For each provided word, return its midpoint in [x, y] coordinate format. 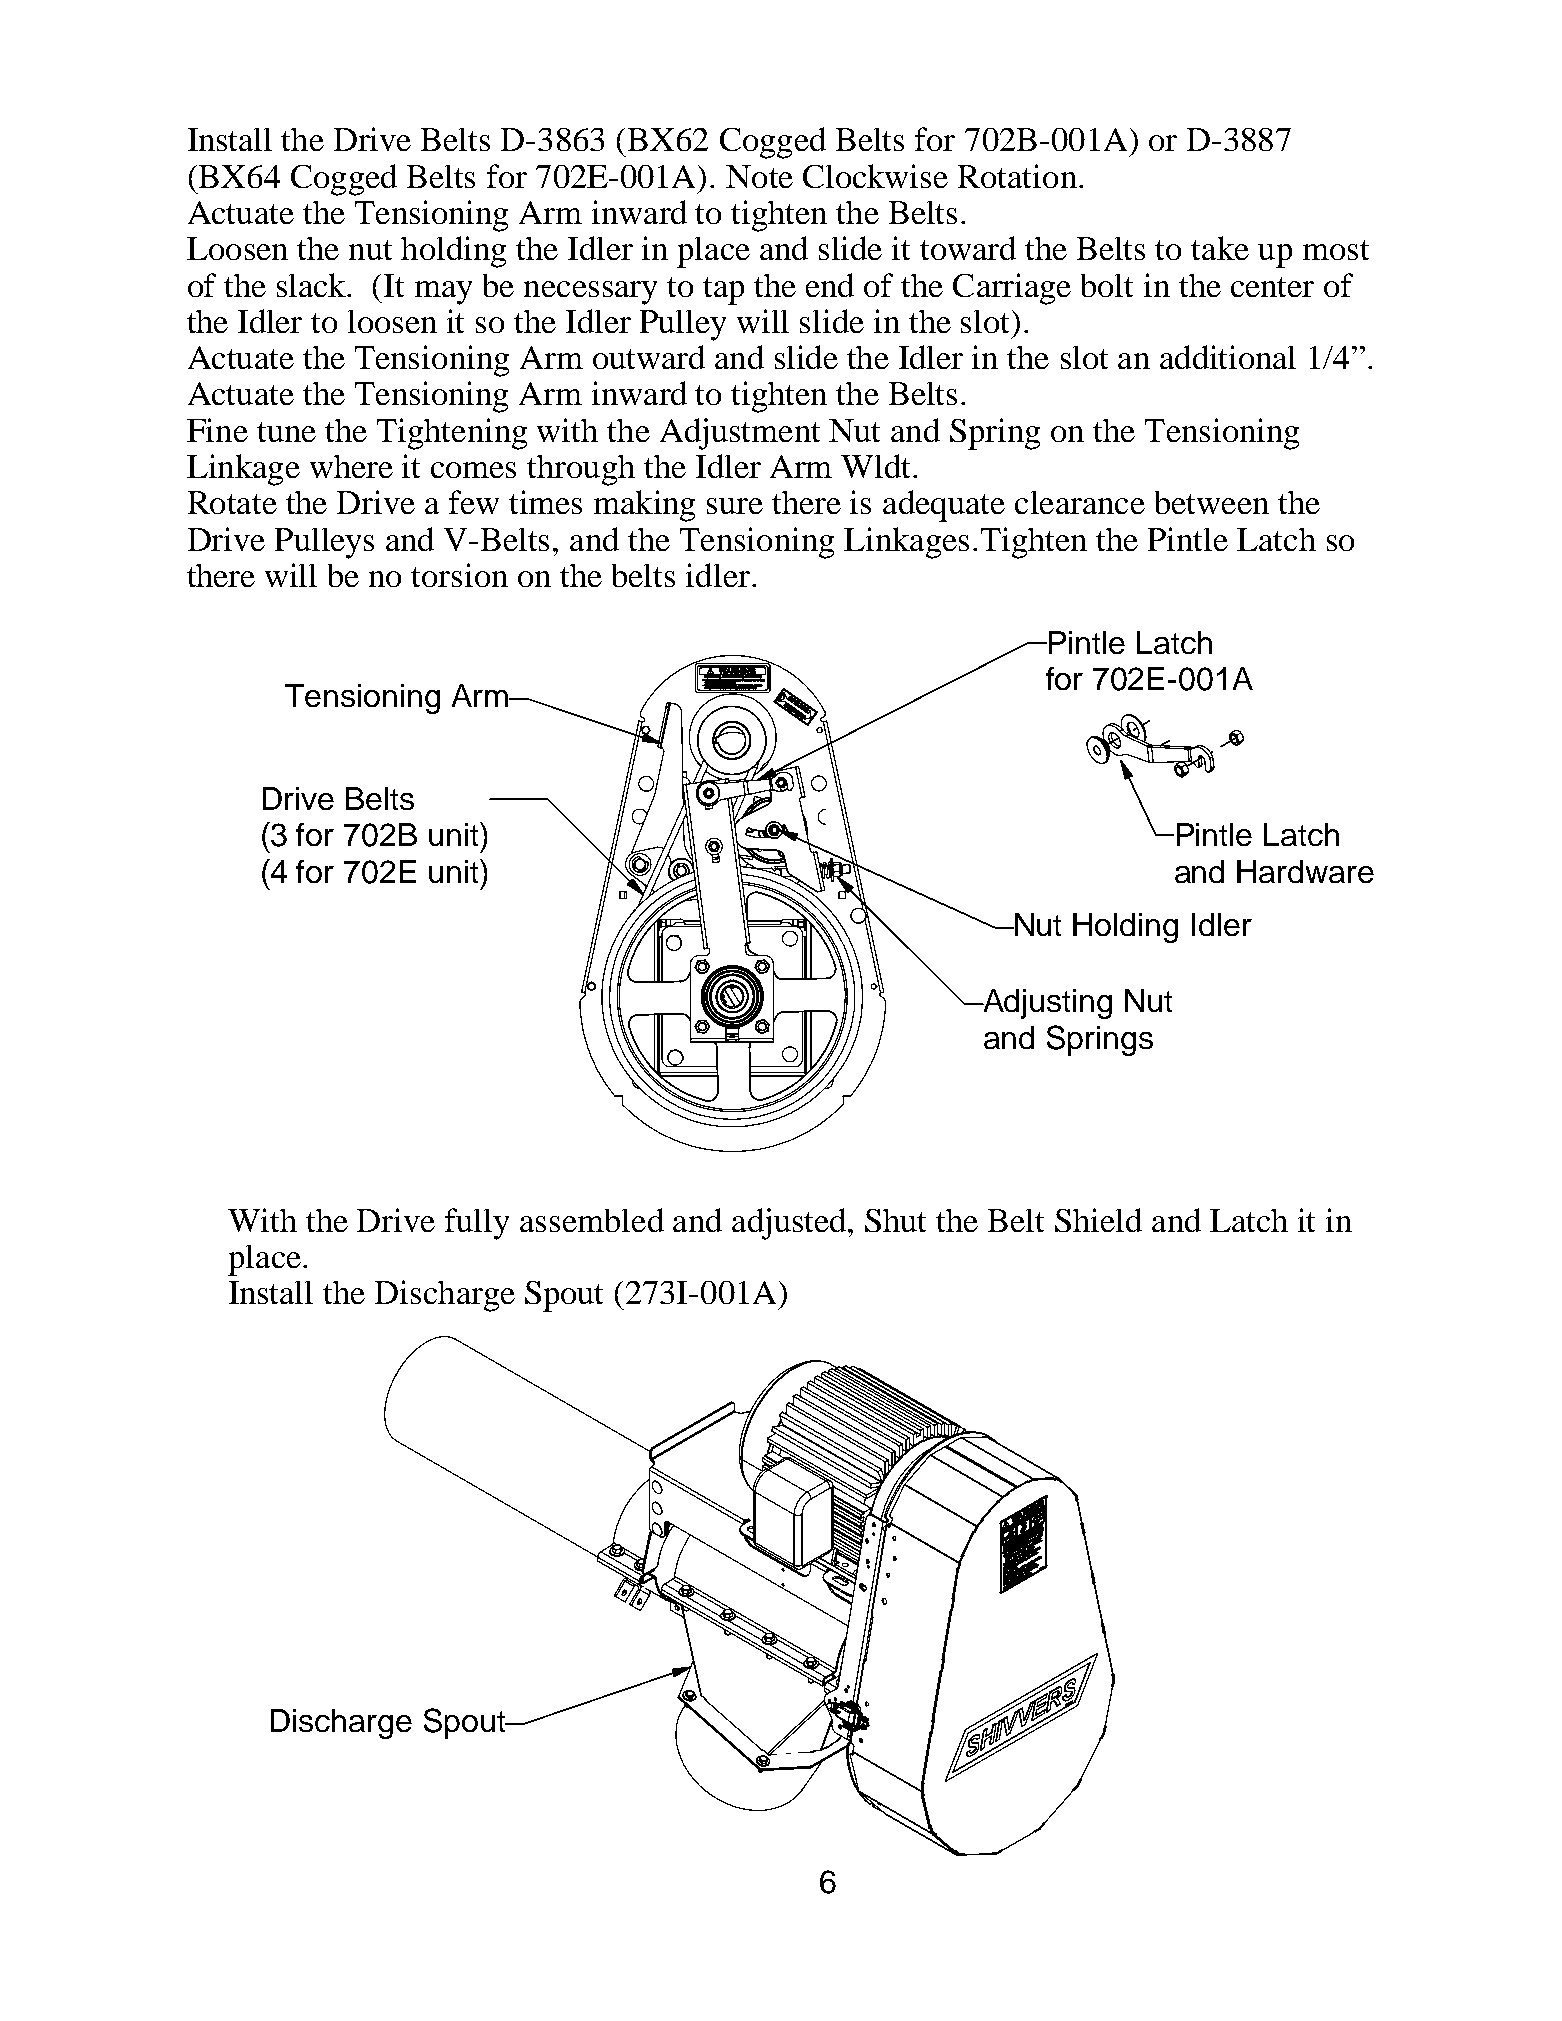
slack [313, 285]
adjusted [790, 1224]
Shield [1098, 1220]
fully [477, 1224]
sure [735, 506]
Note [759, 176]
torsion [459, 575]
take [1220, 248]
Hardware [1305, 871]
